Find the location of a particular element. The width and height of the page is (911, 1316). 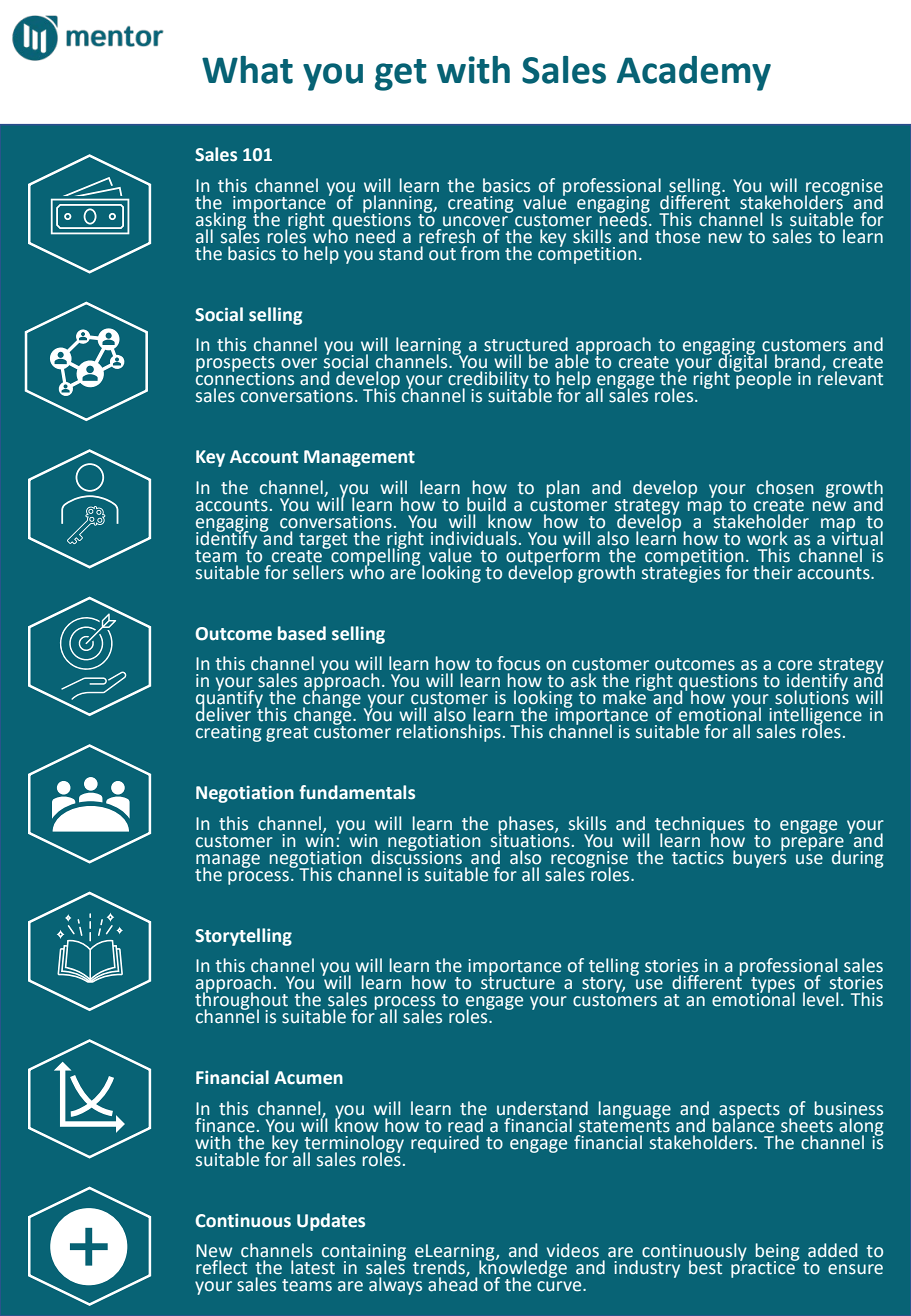

Acumen is located at coordinates (308, 1078).
